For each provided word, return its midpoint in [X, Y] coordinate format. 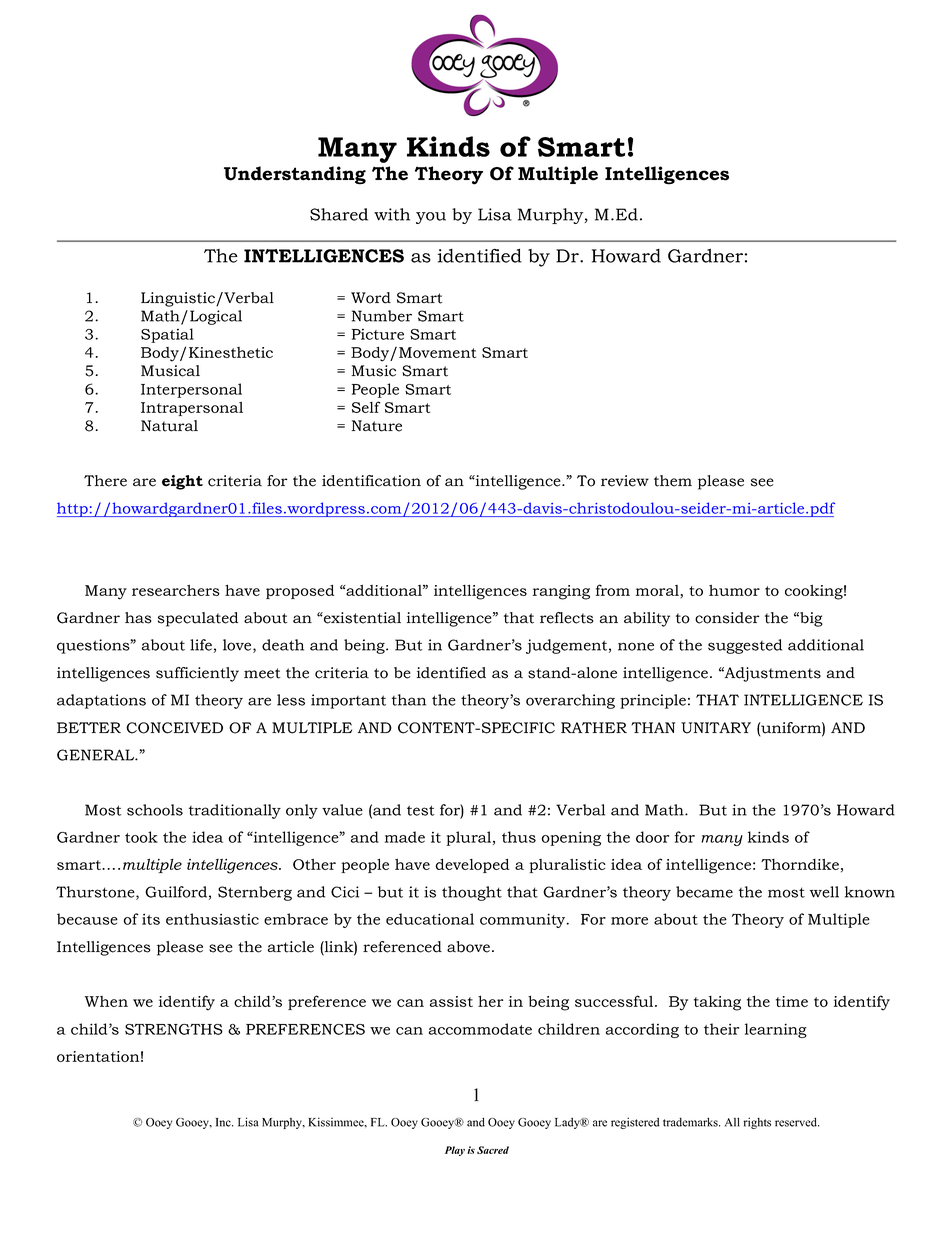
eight [182, 482]
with [392, 214]
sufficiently [197, 674]
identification [371, 481]
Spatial [167, 335]
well [824, 892]
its [151, 919]
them [673, 481]
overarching [570, 701]
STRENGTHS [174, 1029]
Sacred [493, 1150]
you [431, 218]
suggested [745, 646]
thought [472, 893]
